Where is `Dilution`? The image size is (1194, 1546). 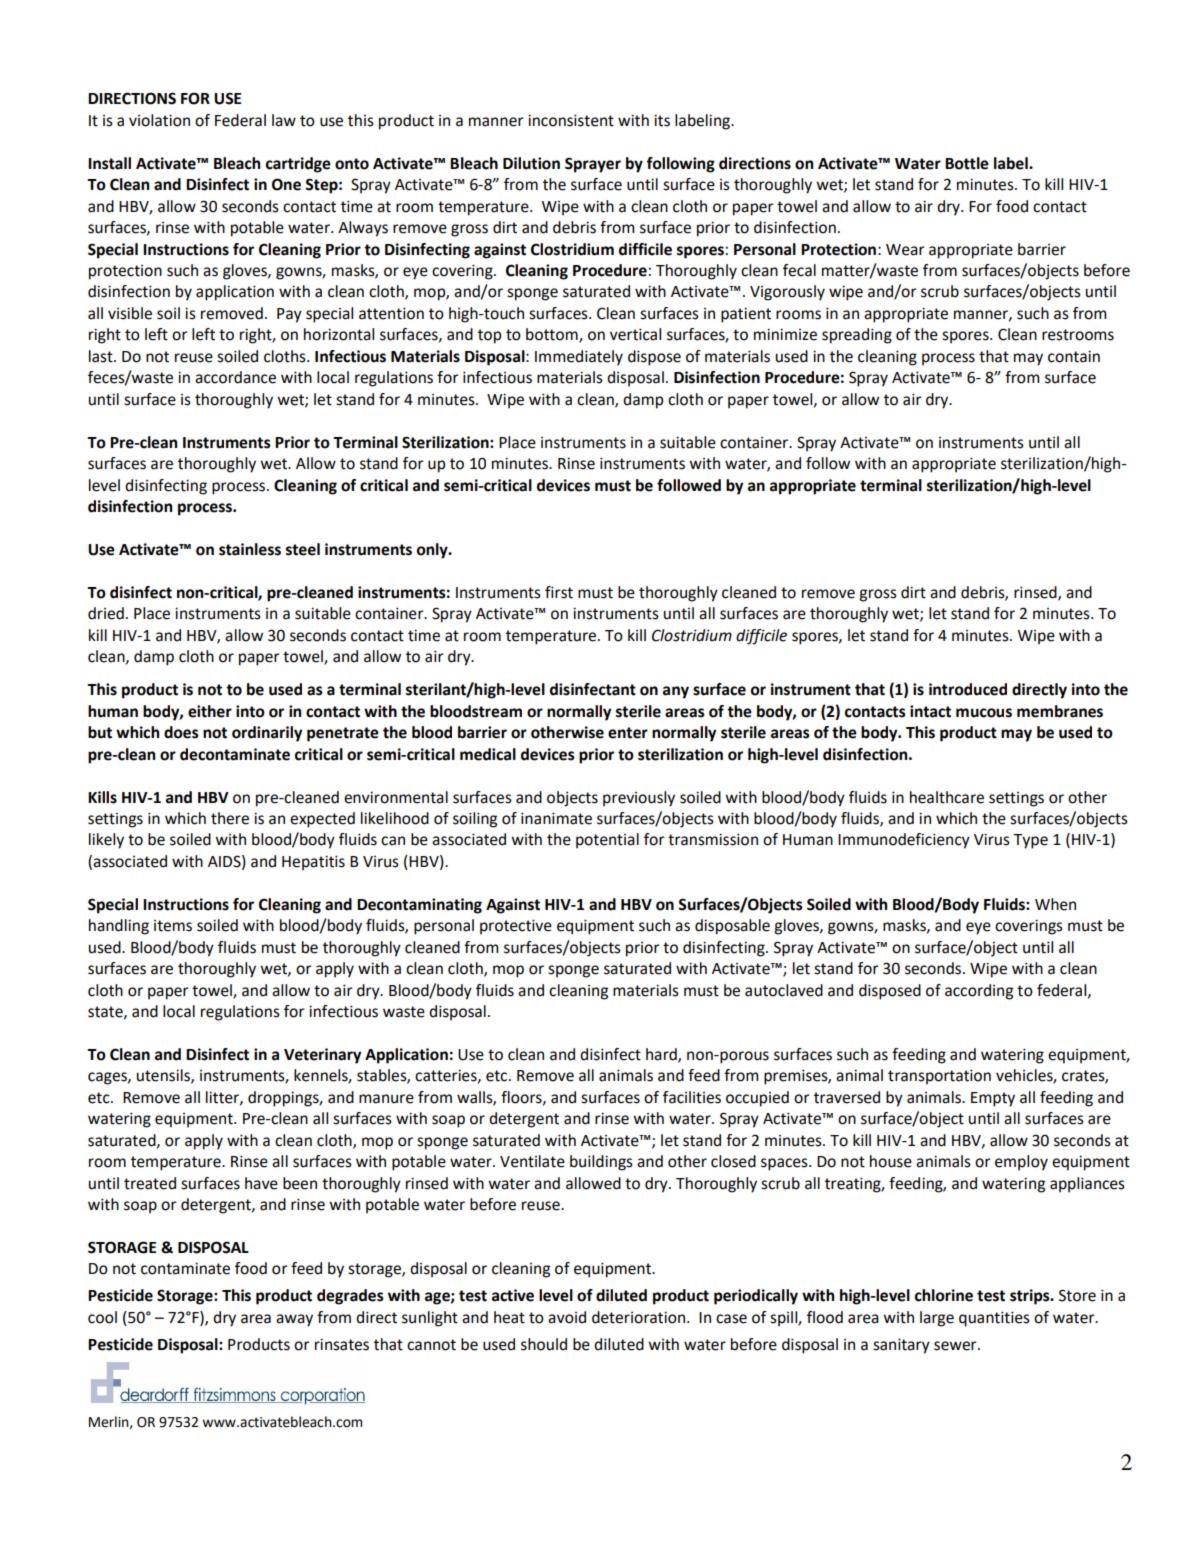 Dilution is located at coordinates (531, 163).
